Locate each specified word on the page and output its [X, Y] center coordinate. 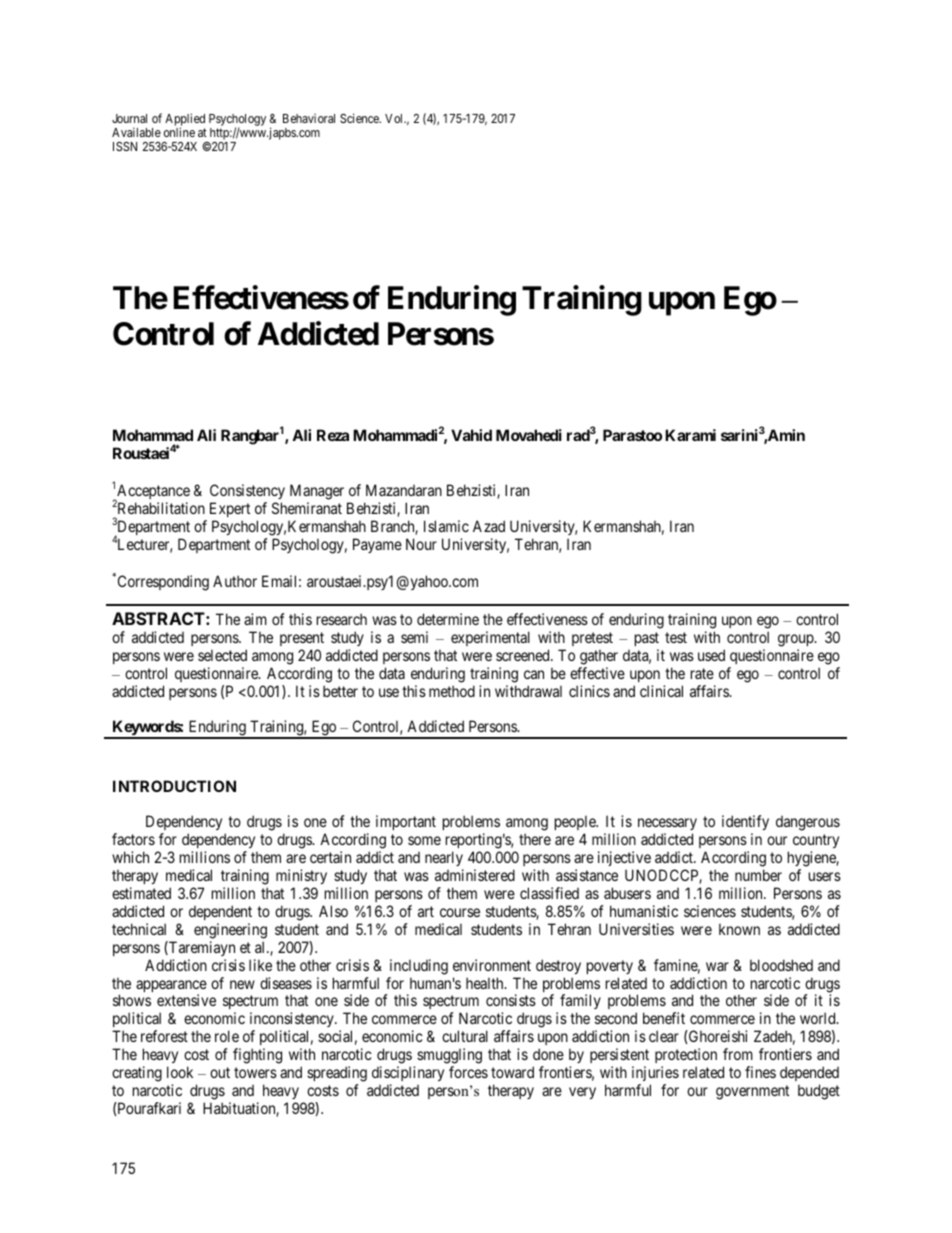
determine [448, 619]
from [738, 1054]
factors [133, 839]
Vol [395, 118]
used [711, 655]
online [179, 132]
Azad [489, 526]
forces [468, 1072]
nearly [444, 860]
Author [235, 581]
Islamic [446, 526]
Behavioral [309, 118]
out [220, 1072]
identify [745, 824]
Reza [333, 435]
